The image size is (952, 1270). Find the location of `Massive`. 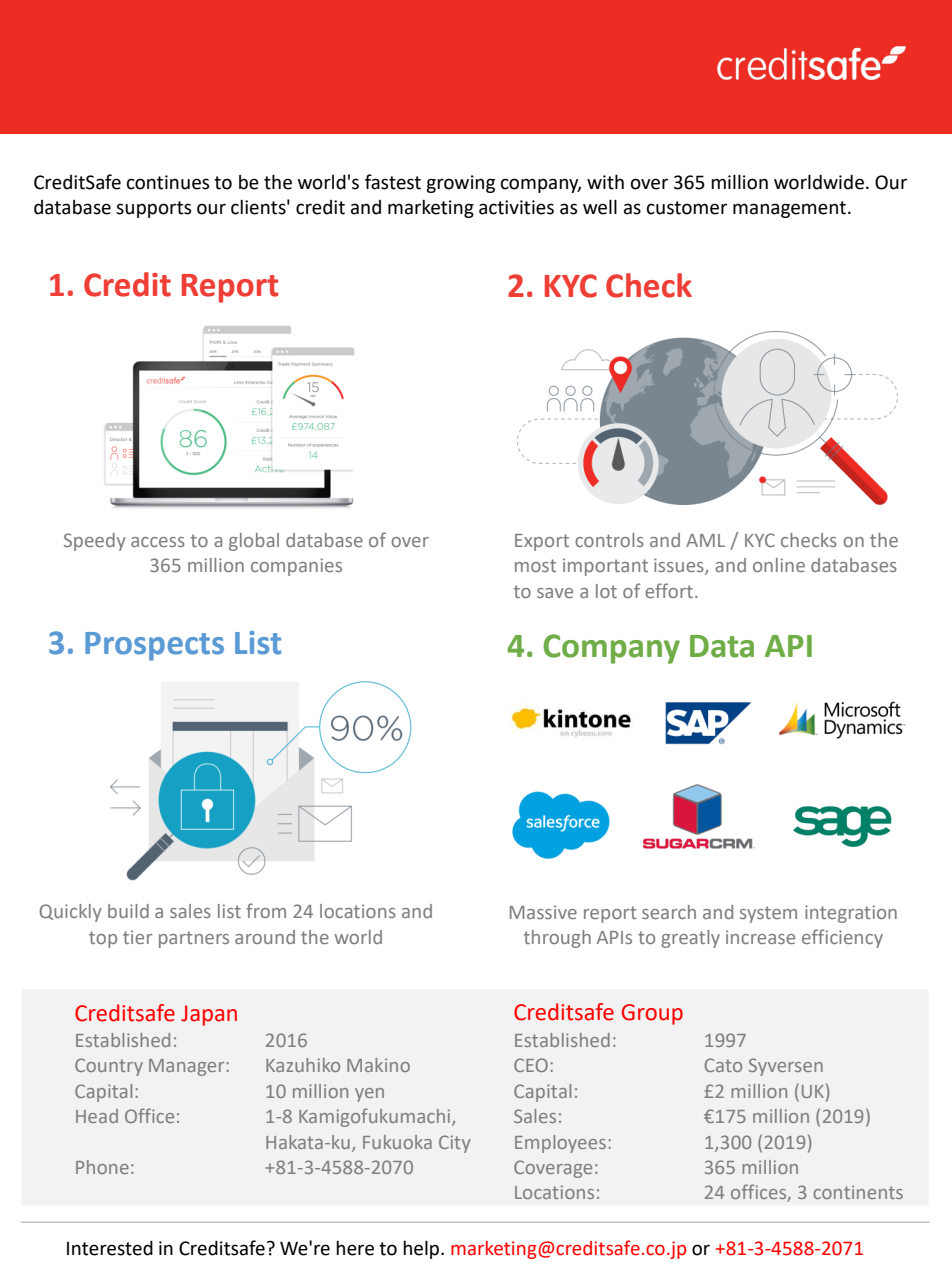

Massive is located at coordinates (543, 912).
